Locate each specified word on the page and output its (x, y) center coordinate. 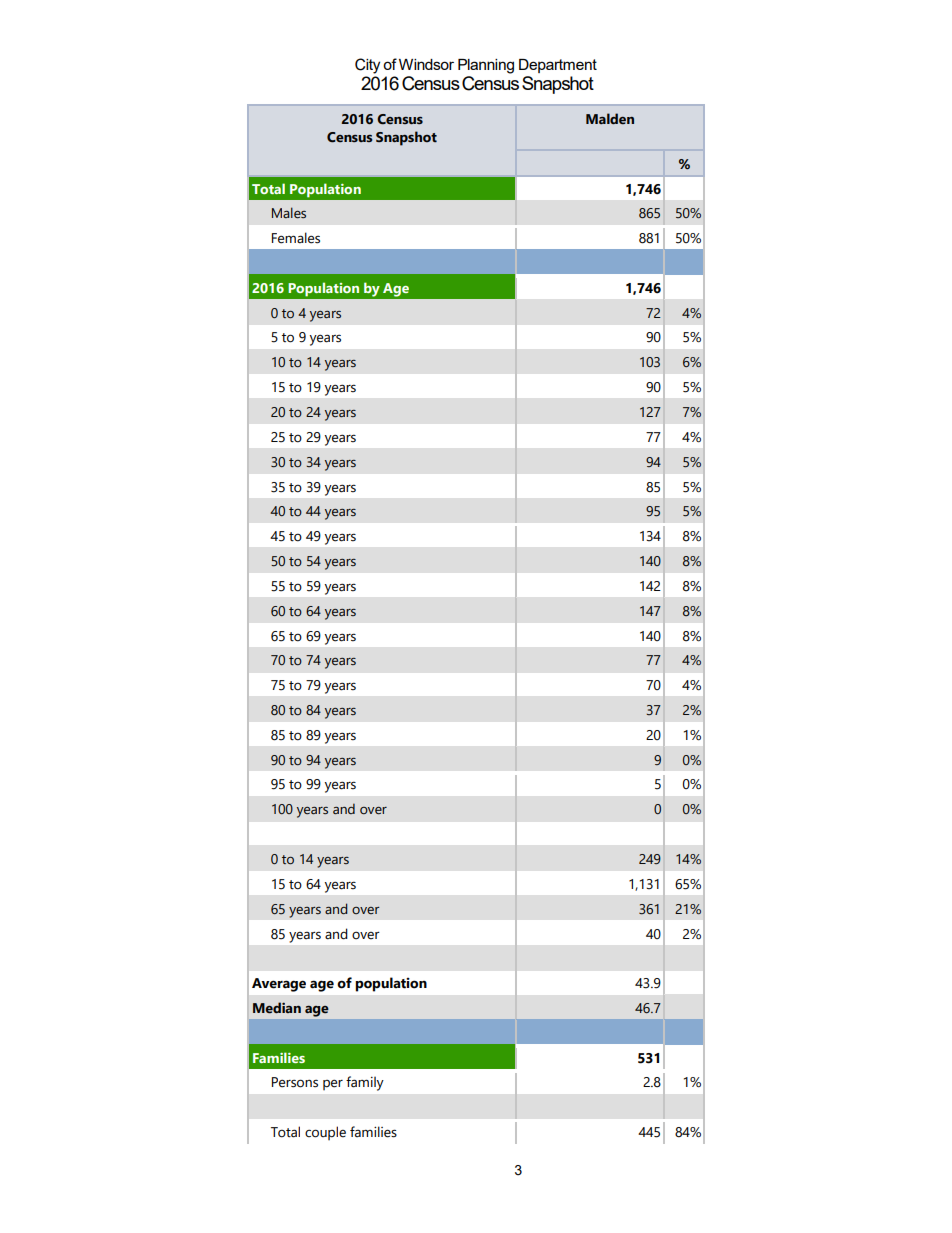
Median (277, 1008)
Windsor (426, 64)
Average (279, 985)
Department (558, 66)
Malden (610, 119)
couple (325, 1133)
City (367, 66)
